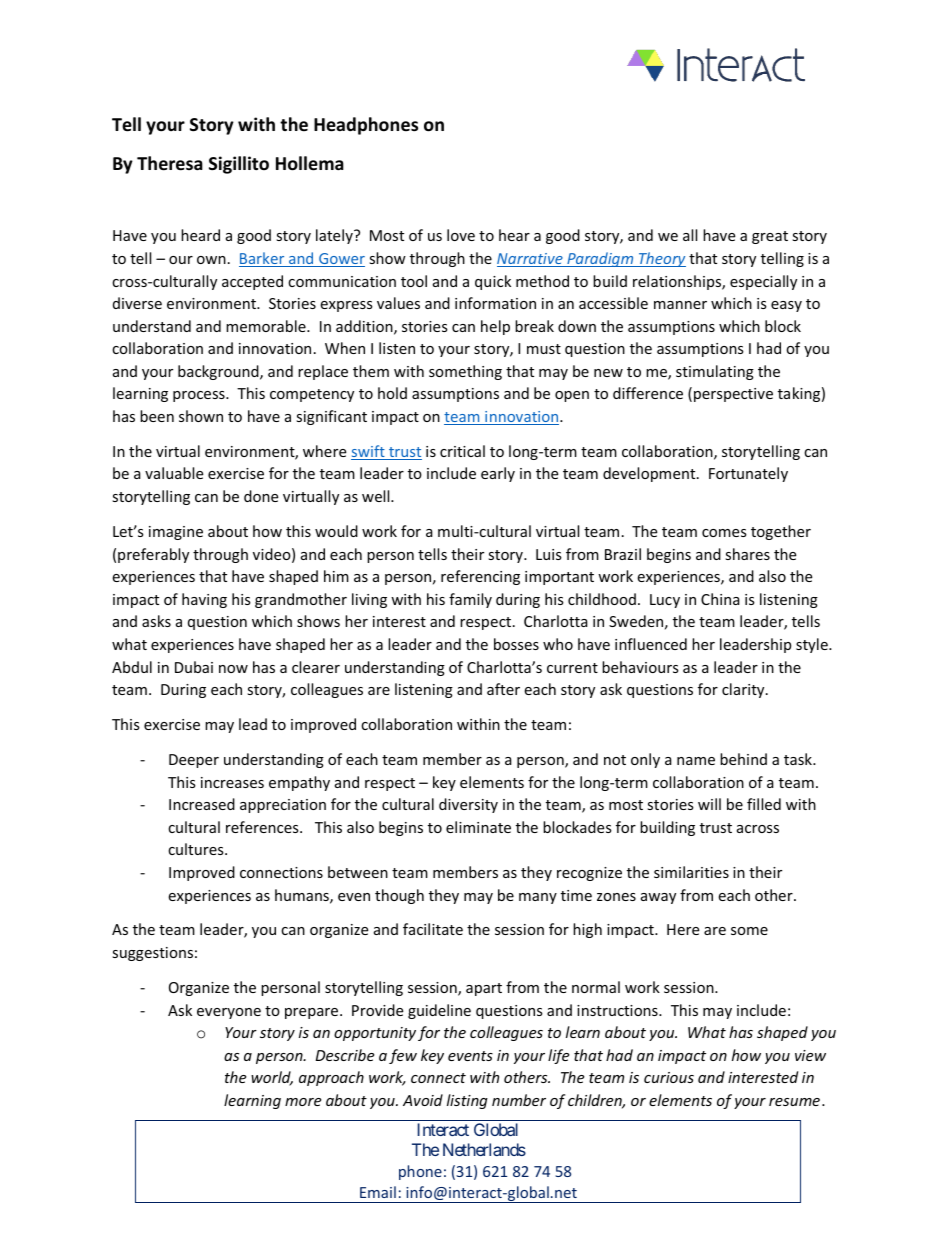 The height and width of the page is (1233, 952). Describe the element at coordinates (493, 282) in the page. I see `quick` at that location.
